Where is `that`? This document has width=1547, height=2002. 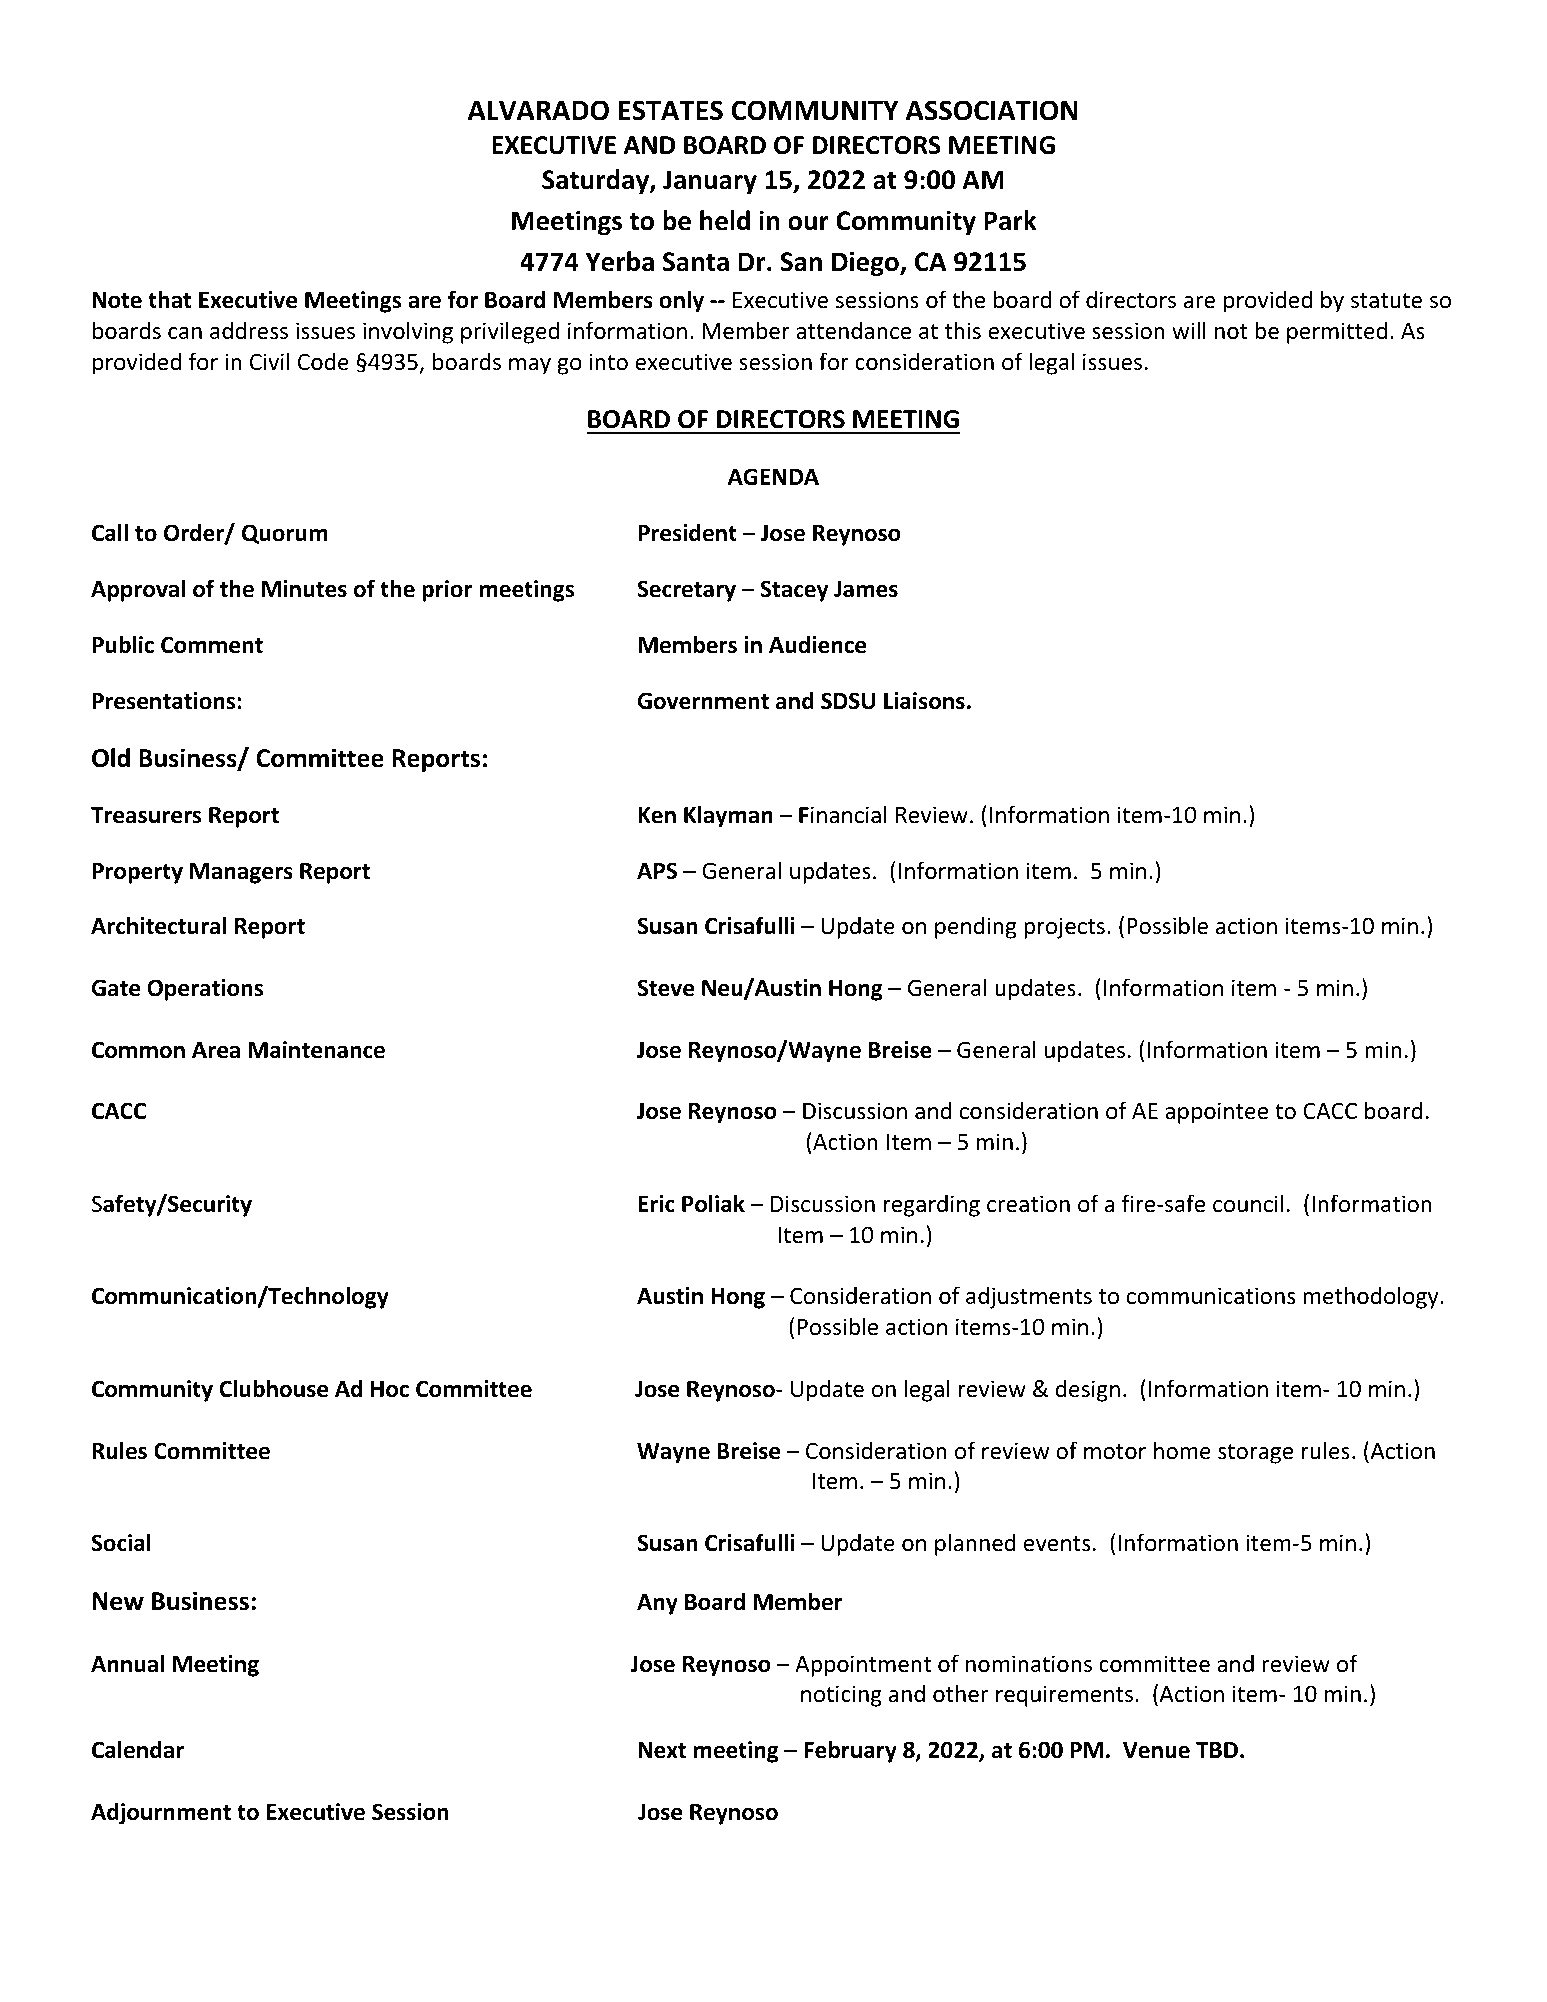
that is located at coordinates (169, 299).
